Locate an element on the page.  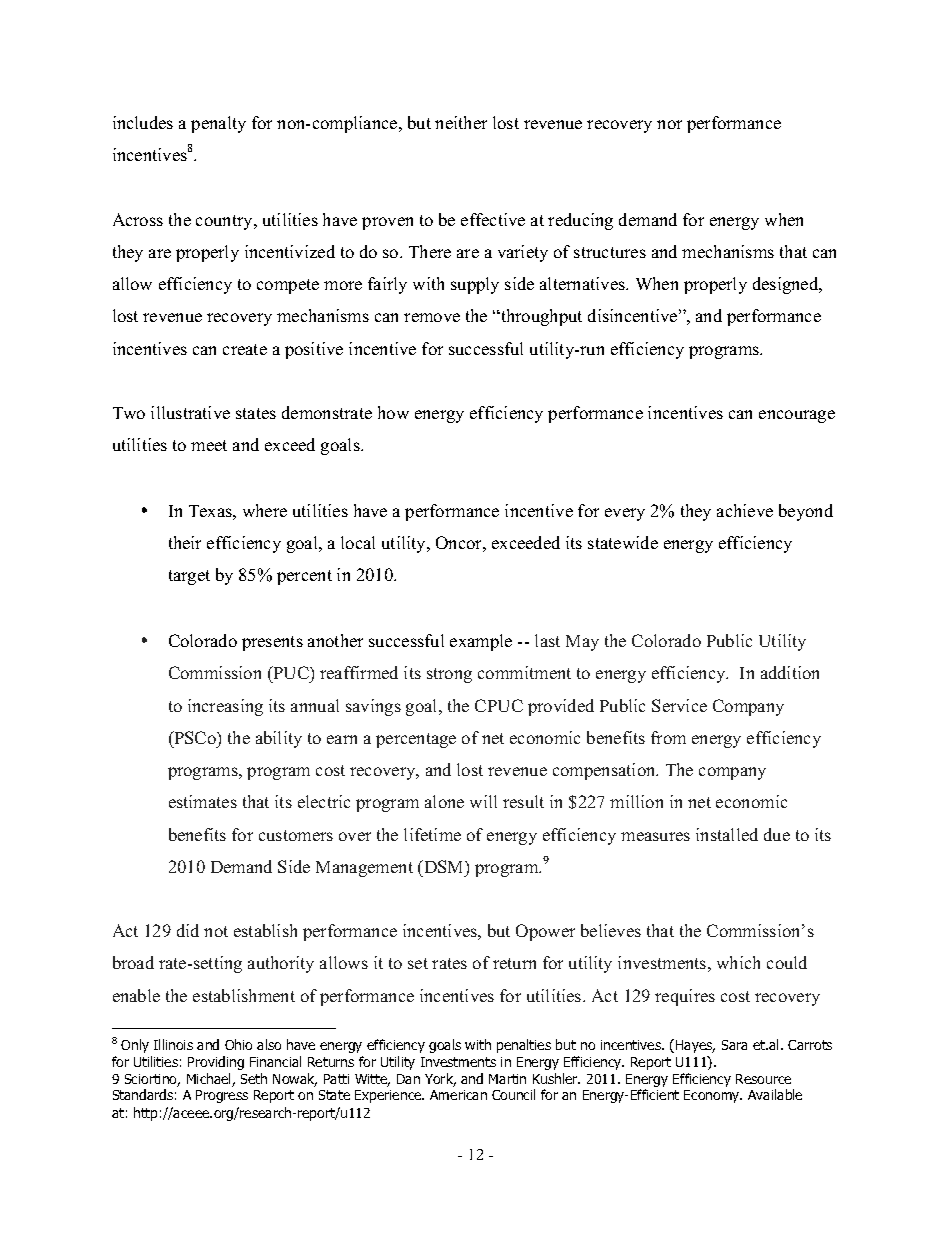
penalty is located at coordinates (218, 124).
